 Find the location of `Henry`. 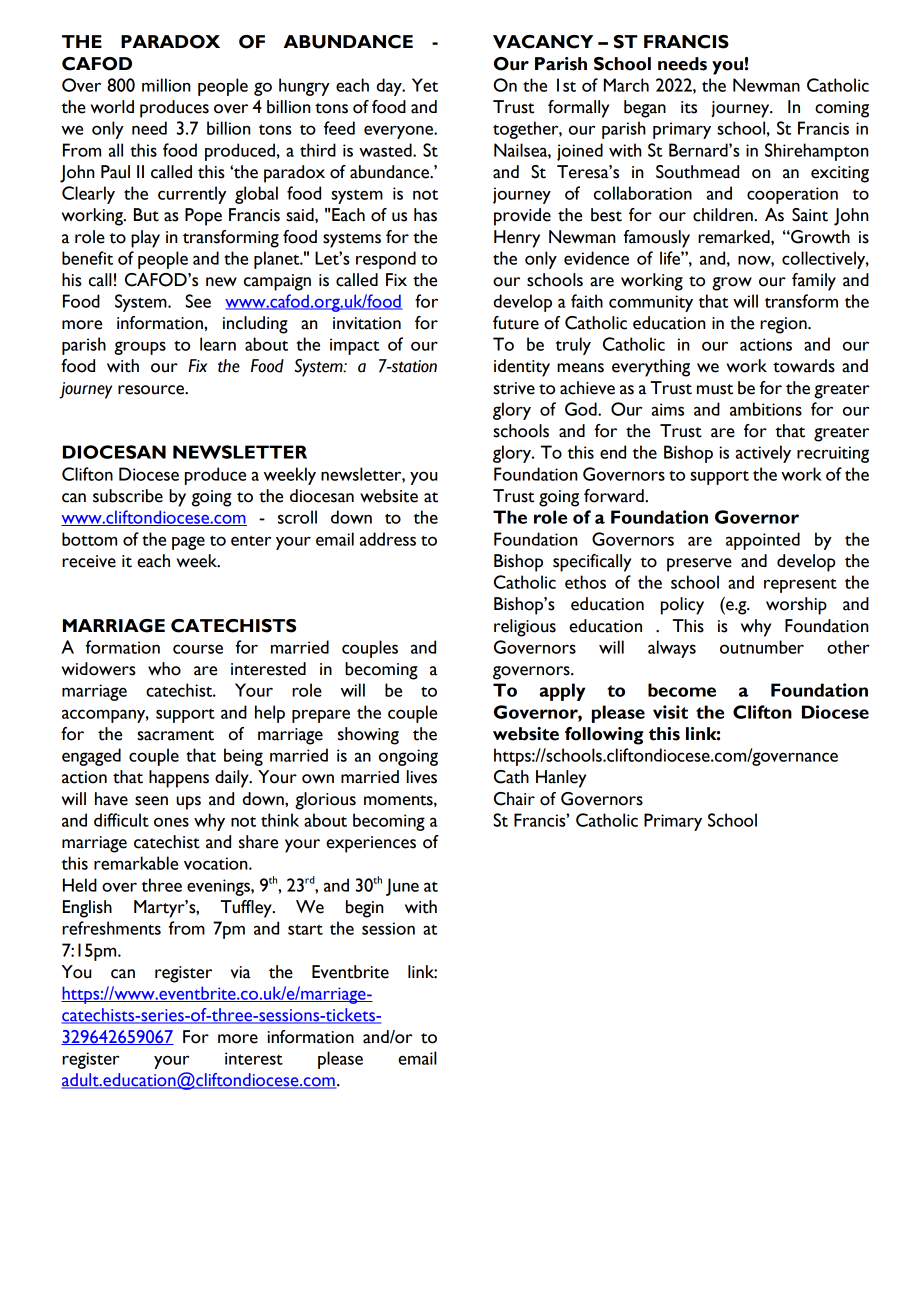

Henry is located at coordinates (517, 239).
